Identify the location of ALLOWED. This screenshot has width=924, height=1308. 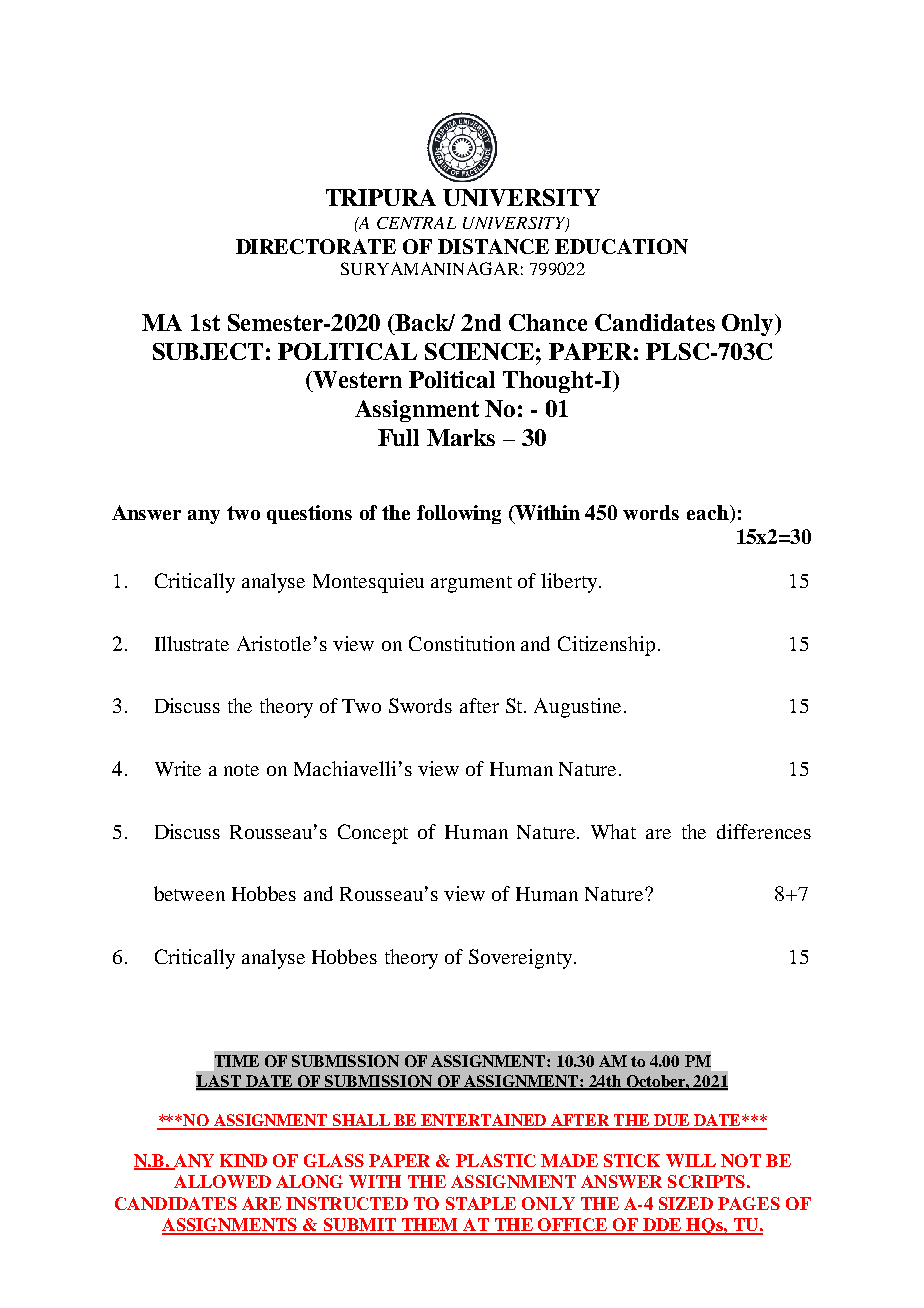
(222, 1181).
